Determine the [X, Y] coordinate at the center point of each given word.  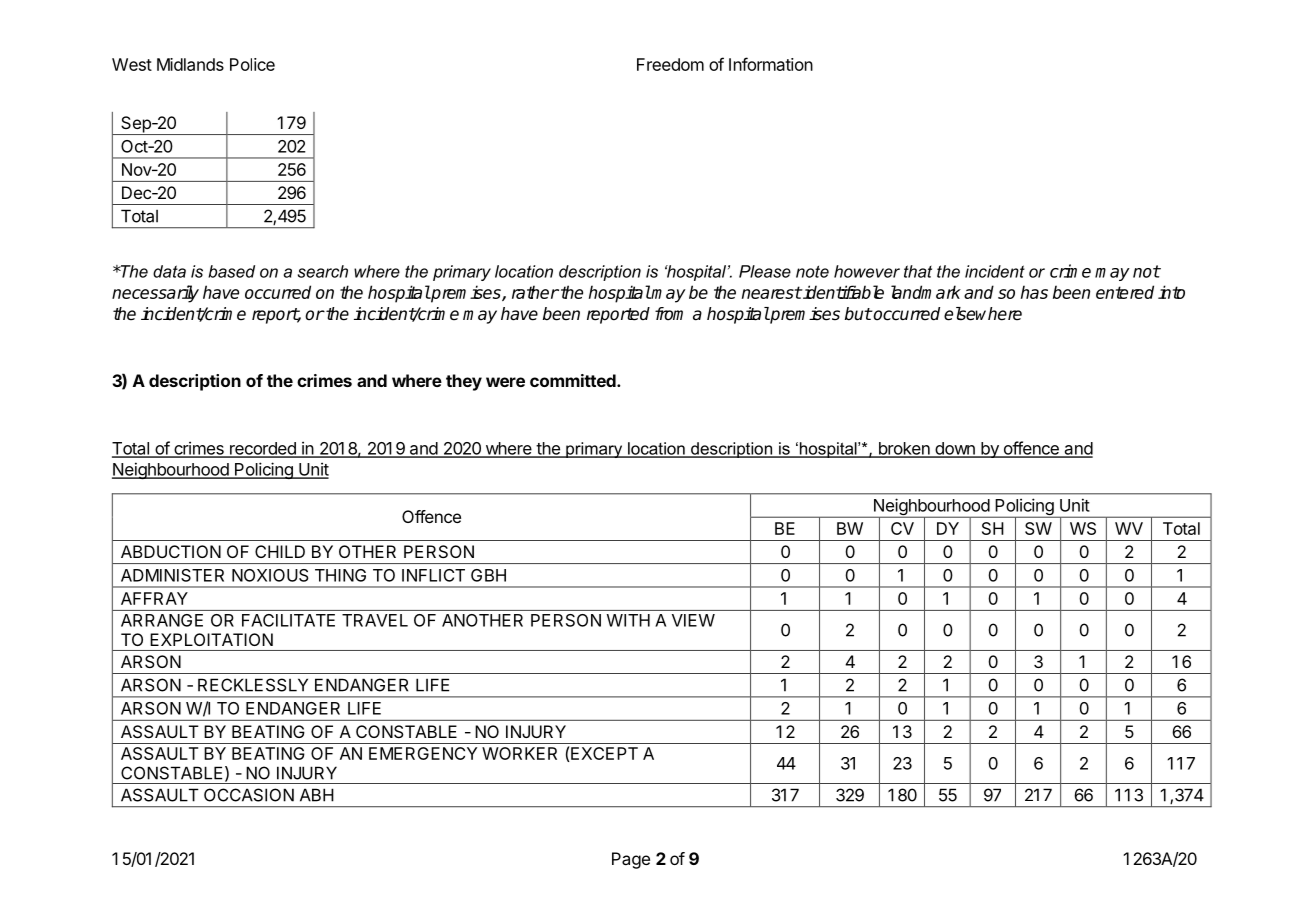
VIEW [693, 620]
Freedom [670, 64]
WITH [628, 620]
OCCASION [249, 795]
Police [252, 64]
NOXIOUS [270, 575]
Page [631, 860]
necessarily [155, 294]
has [1034, 292]
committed [574, 380]
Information [771, 64]
